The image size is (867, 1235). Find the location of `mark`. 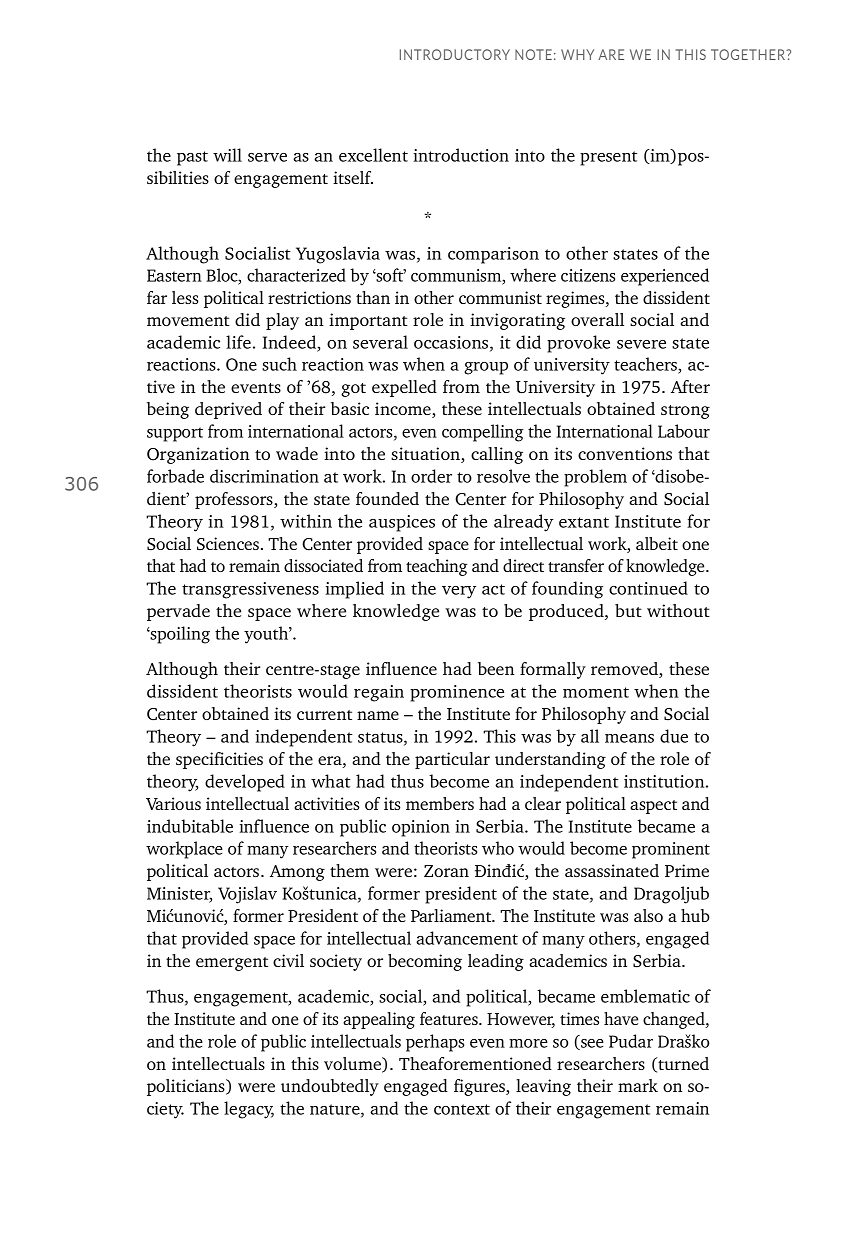

mark is located at coordinates (638, 1085).
